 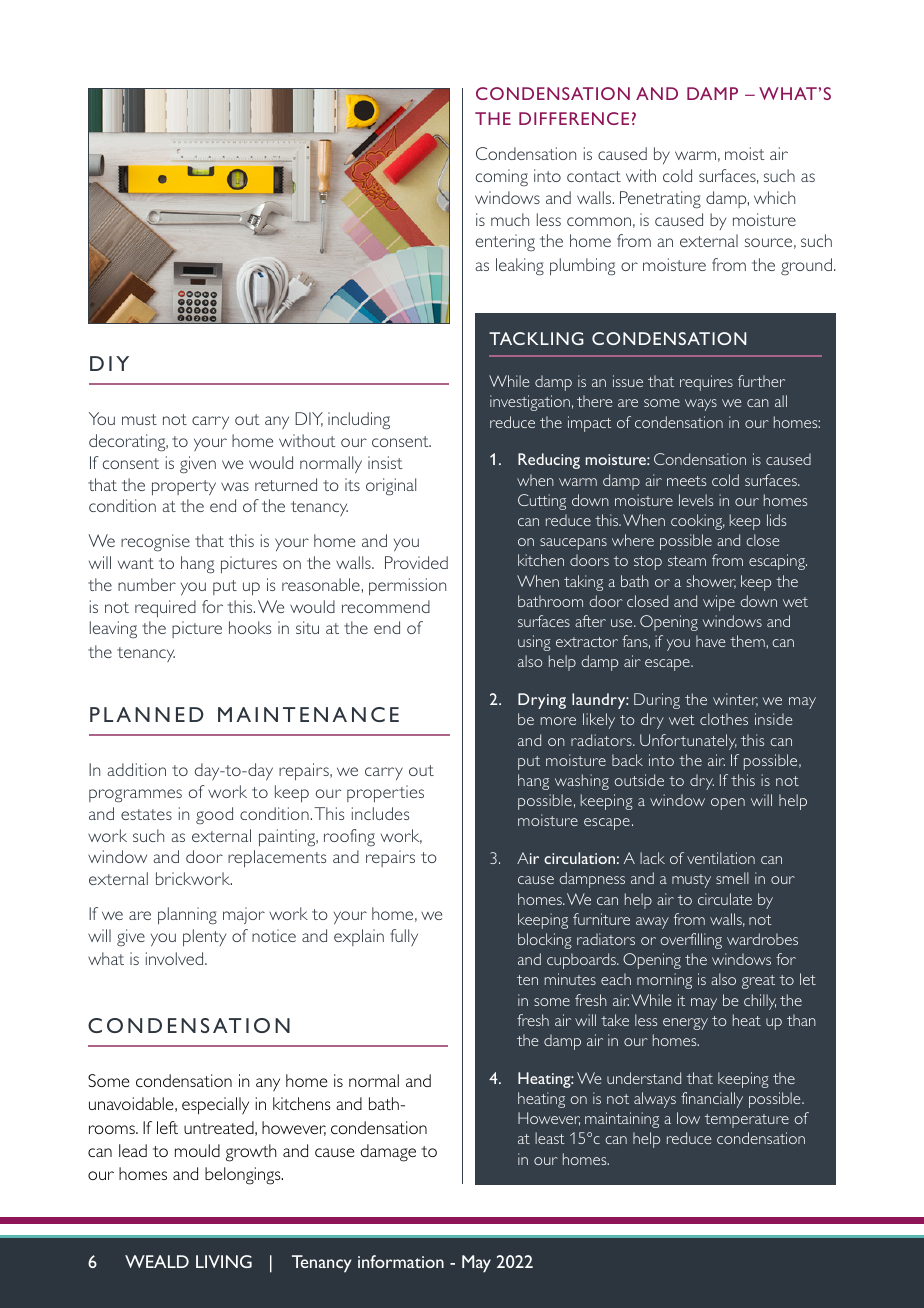 I want to click on LIVING, so click(x=224, y=1261).
